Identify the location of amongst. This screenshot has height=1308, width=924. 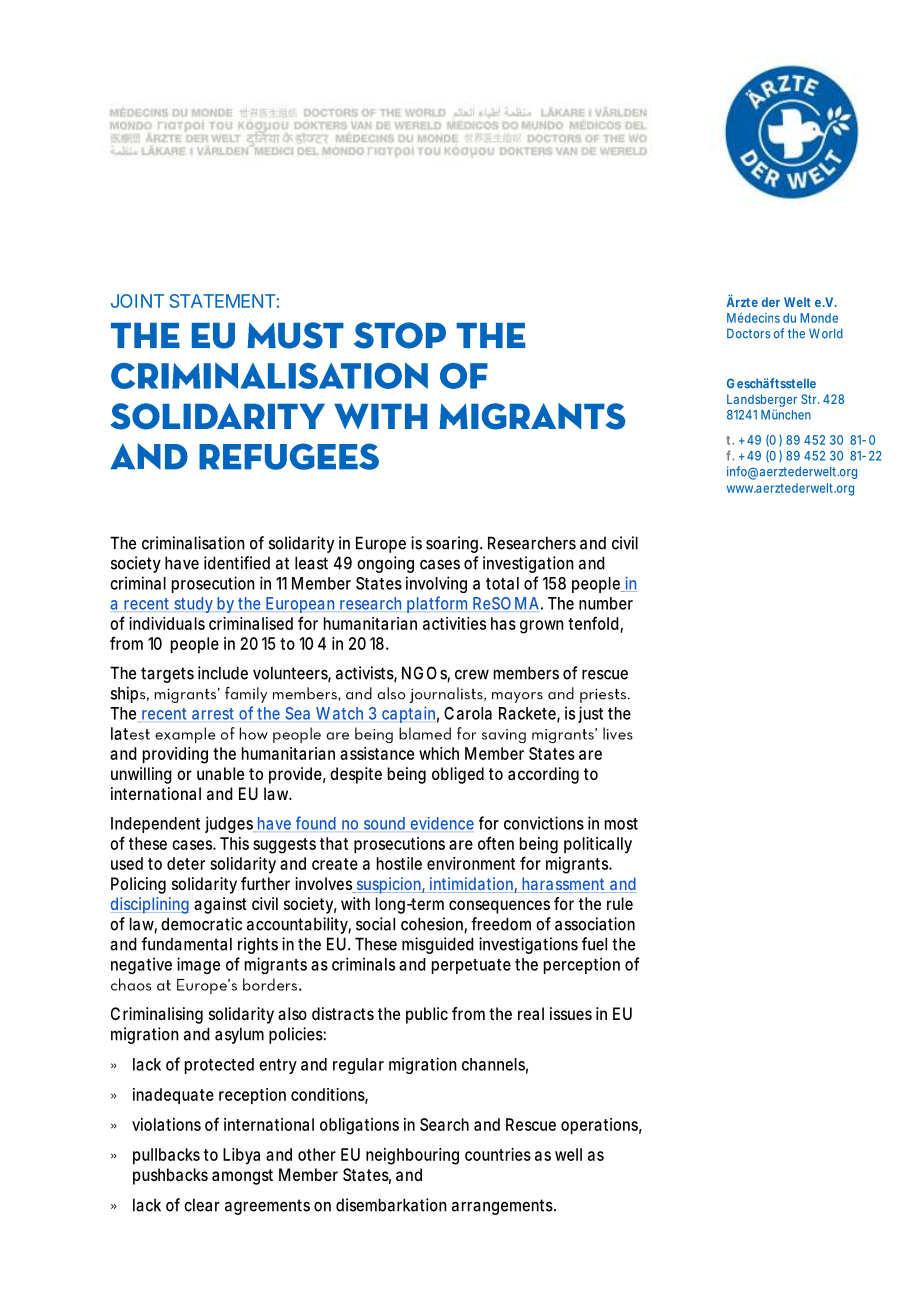
(242, 1177).
